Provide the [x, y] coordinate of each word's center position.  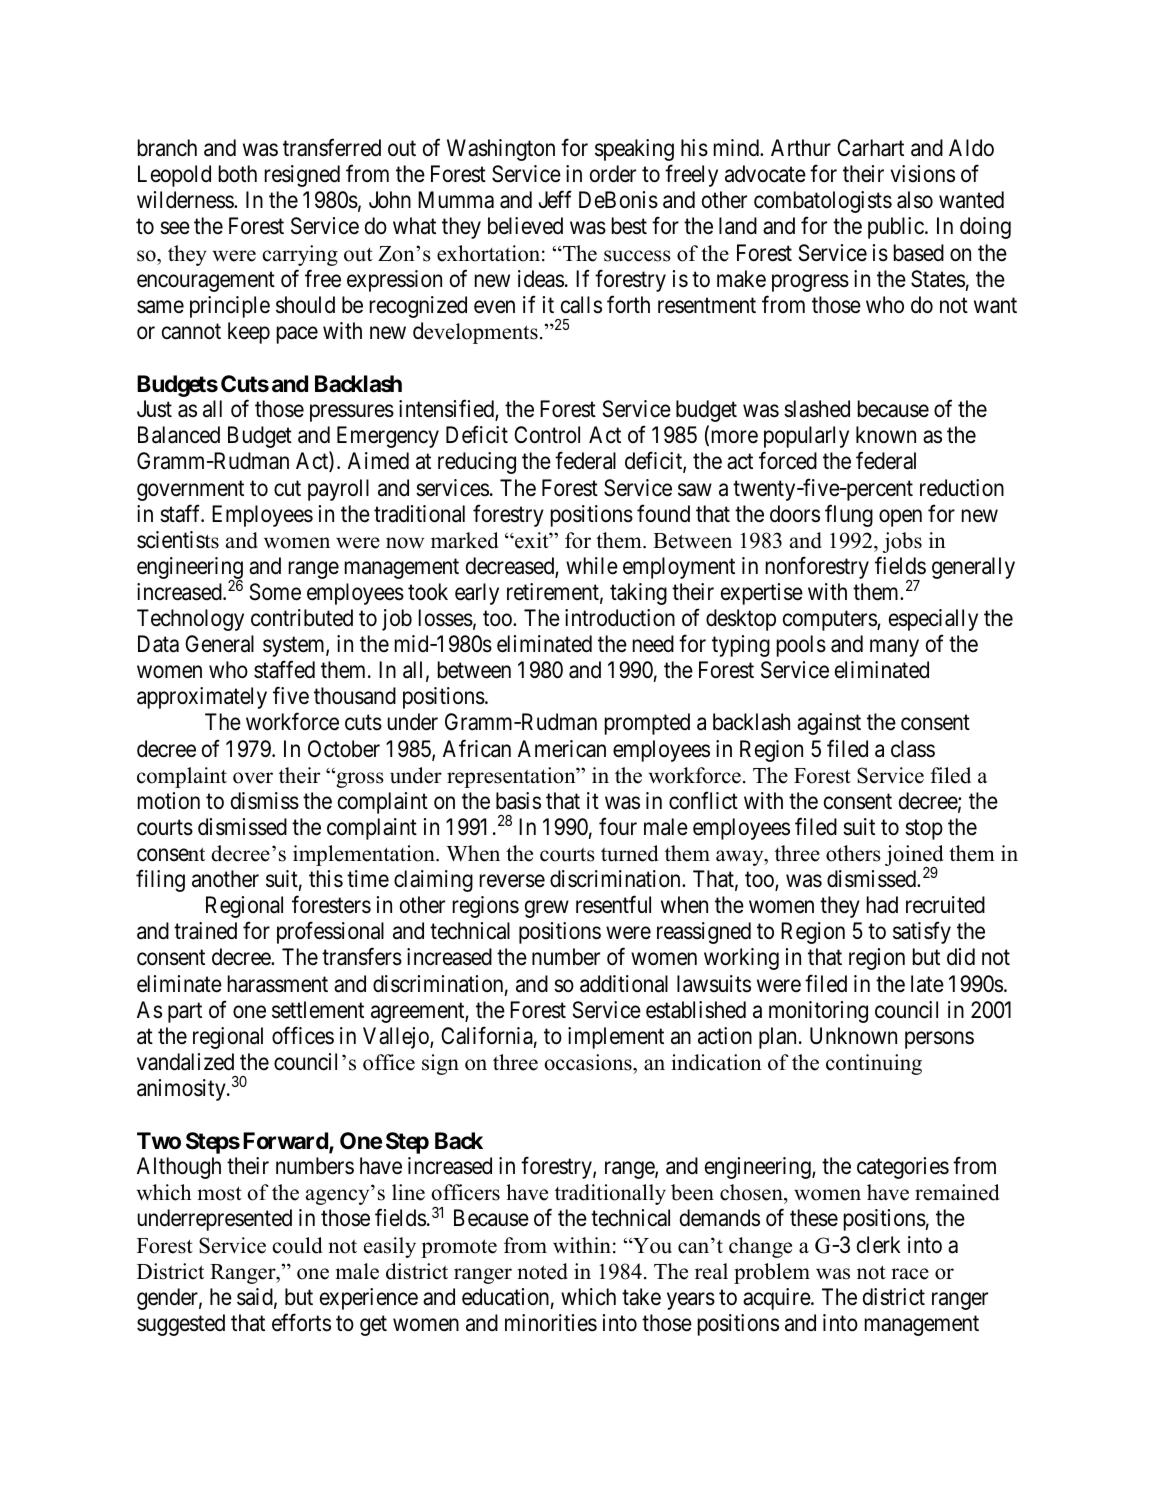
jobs [902, 542]
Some [275, 592]
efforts [301, 1322]
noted [543, 1271]
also [915, 200]
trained [205, 931]
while [592, 566]
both [238, 174]
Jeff [555, 199]
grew [547, 909]
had [882, 905]
